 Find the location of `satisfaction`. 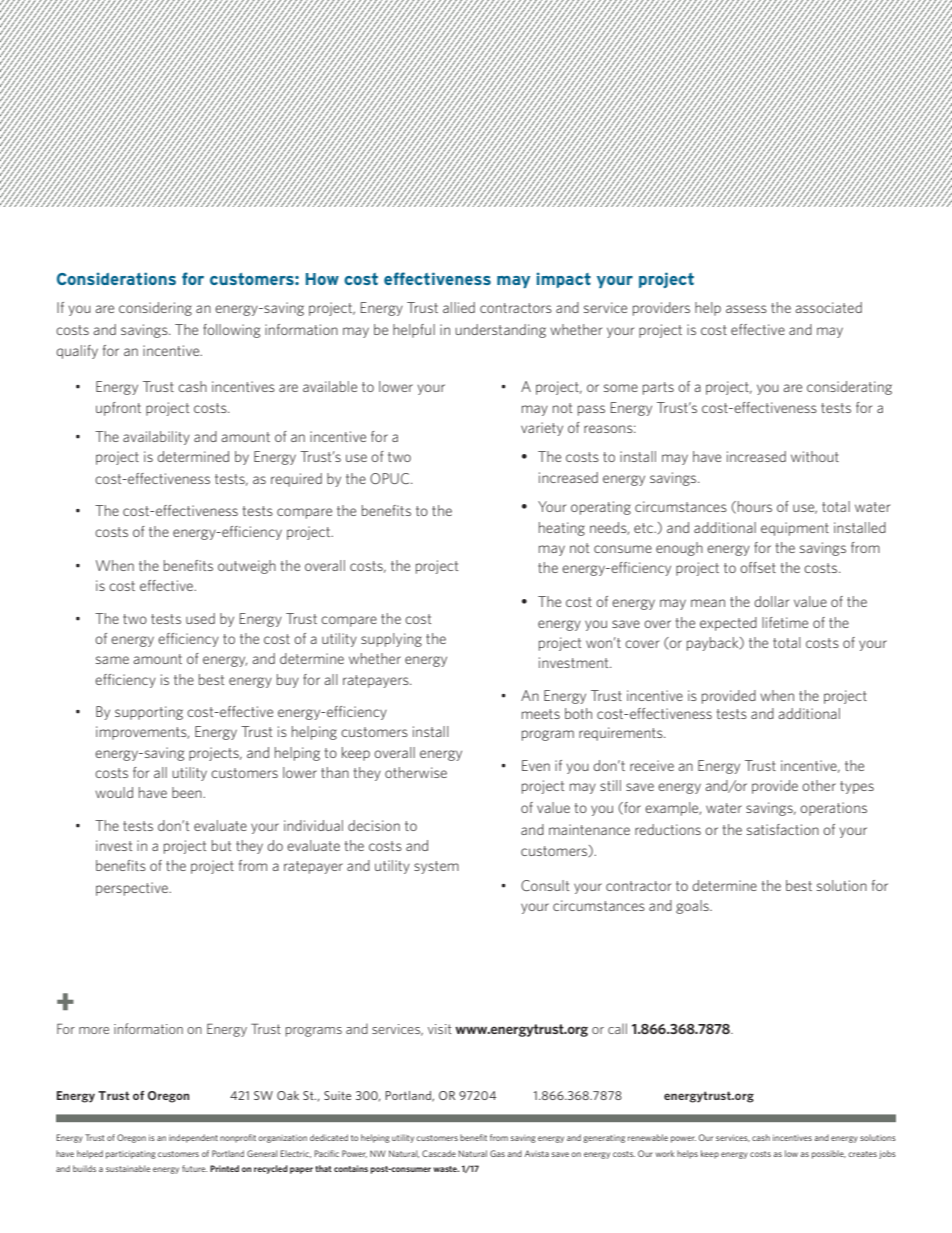

satisfaction is located at coordinates (783, 829).
